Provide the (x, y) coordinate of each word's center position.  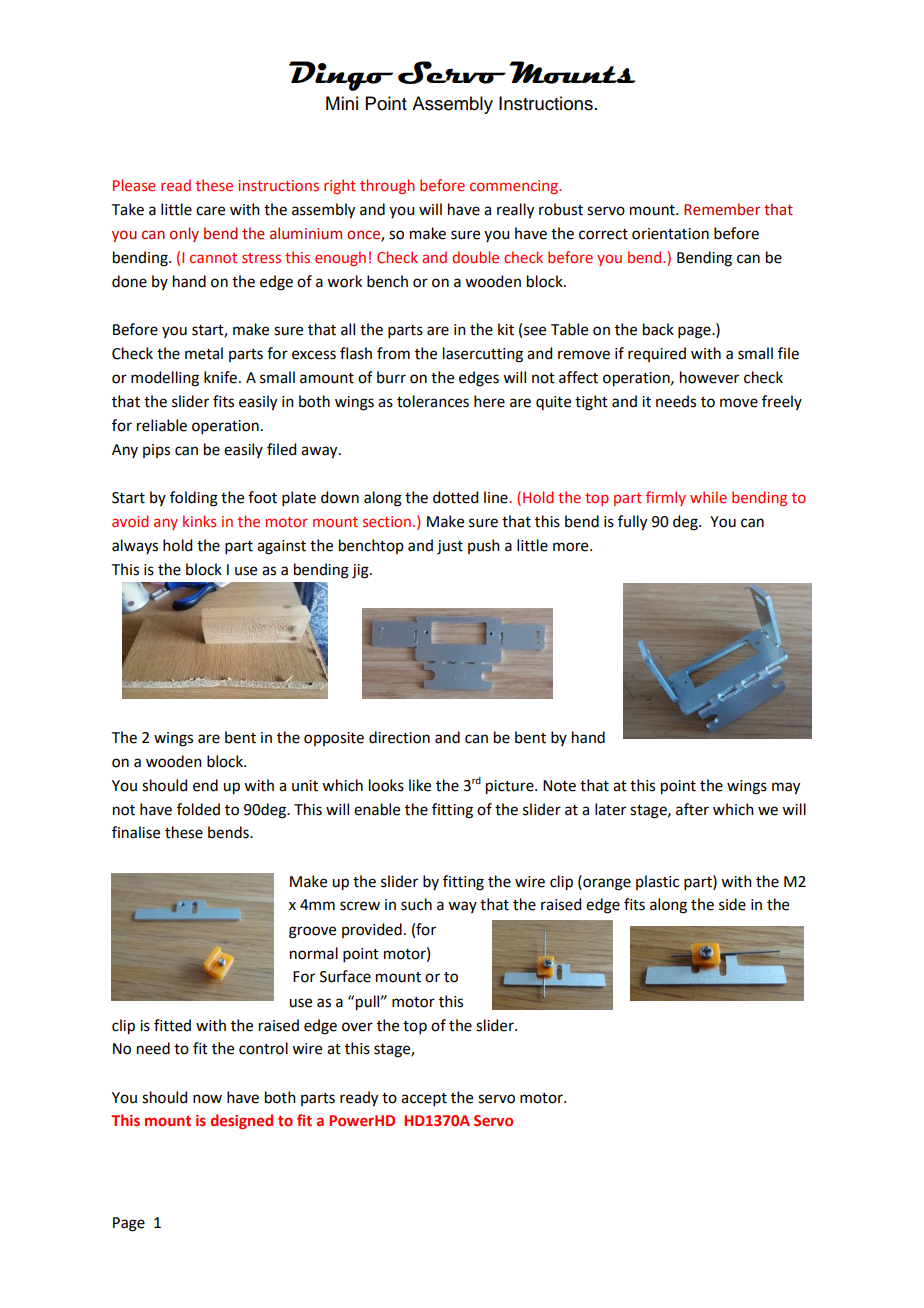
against (281, 547)
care (210, 211)
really (515, 211)
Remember (722, 209)
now (207, 1099)
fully (632, 523)
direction (399, 737)
